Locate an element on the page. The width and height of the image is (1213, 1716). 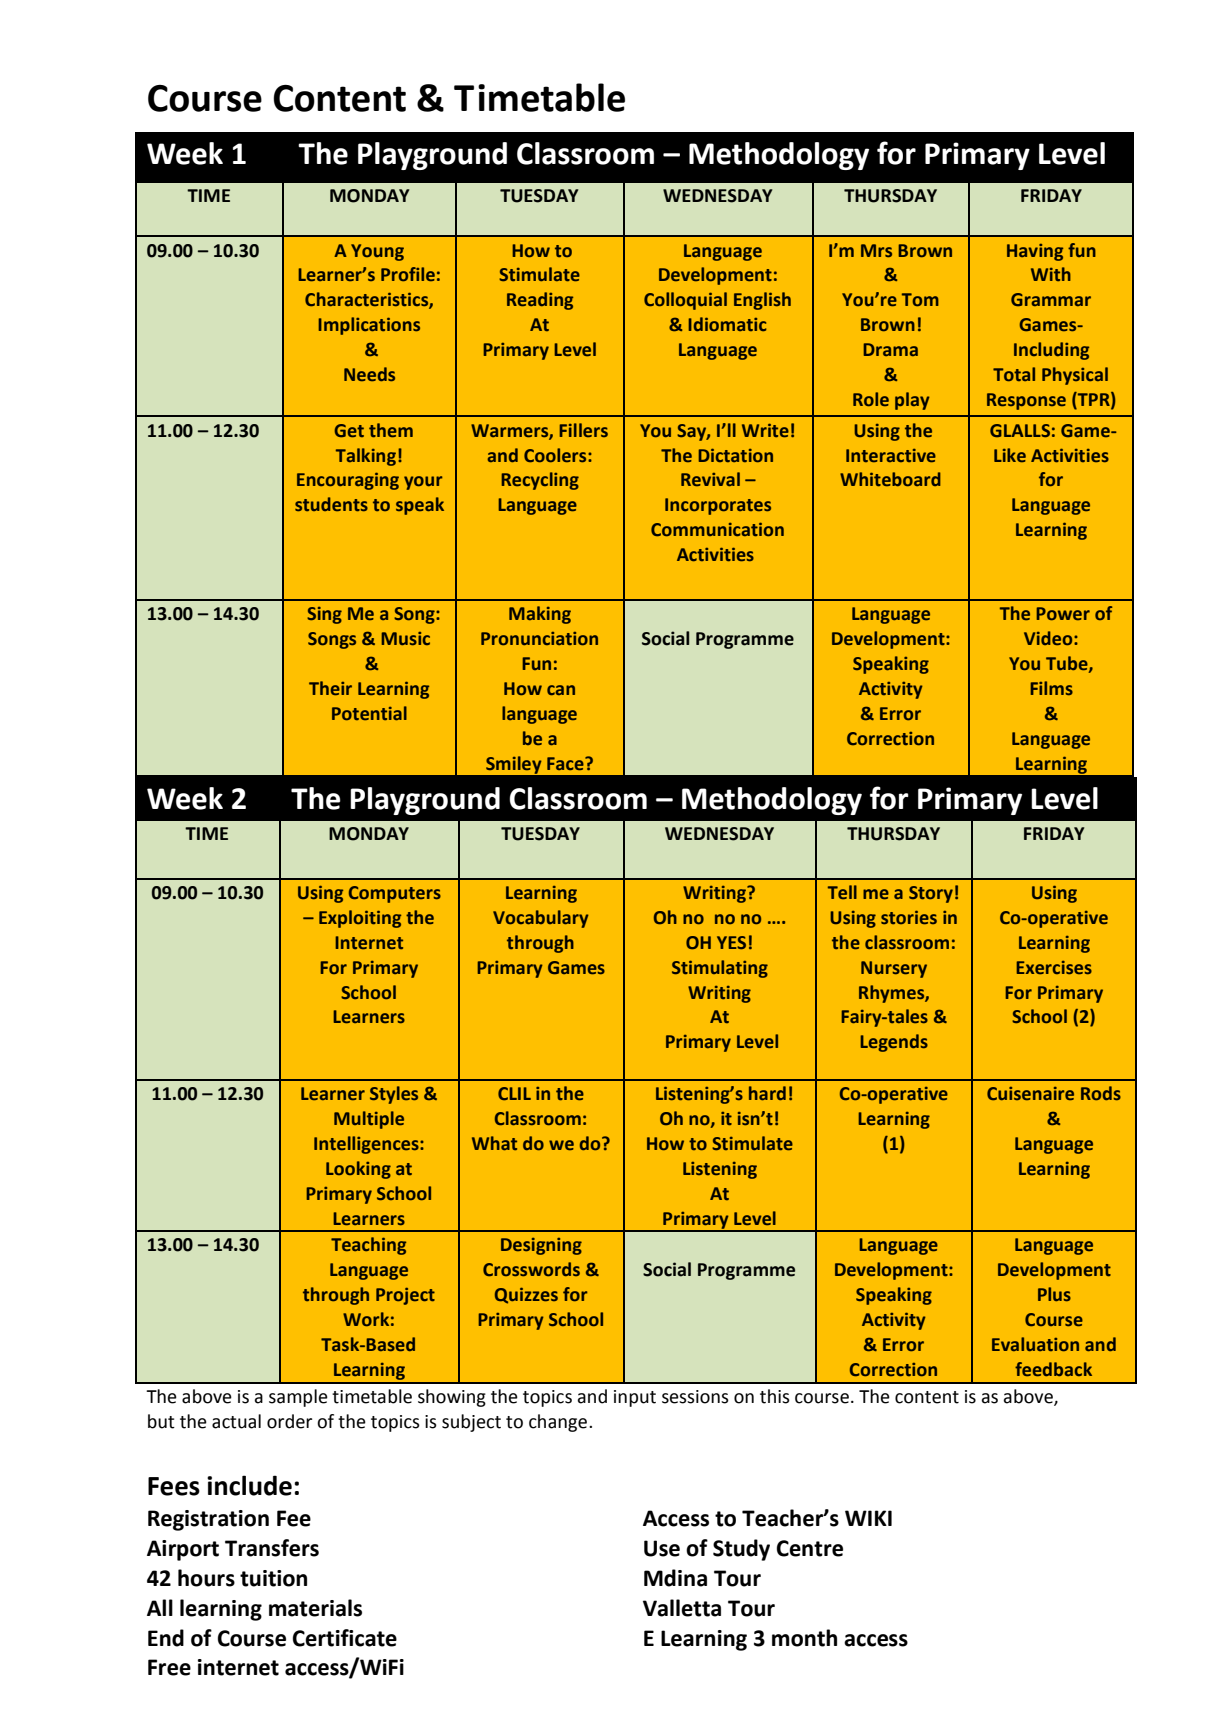
materials is located at coordinates (315, 1608).
